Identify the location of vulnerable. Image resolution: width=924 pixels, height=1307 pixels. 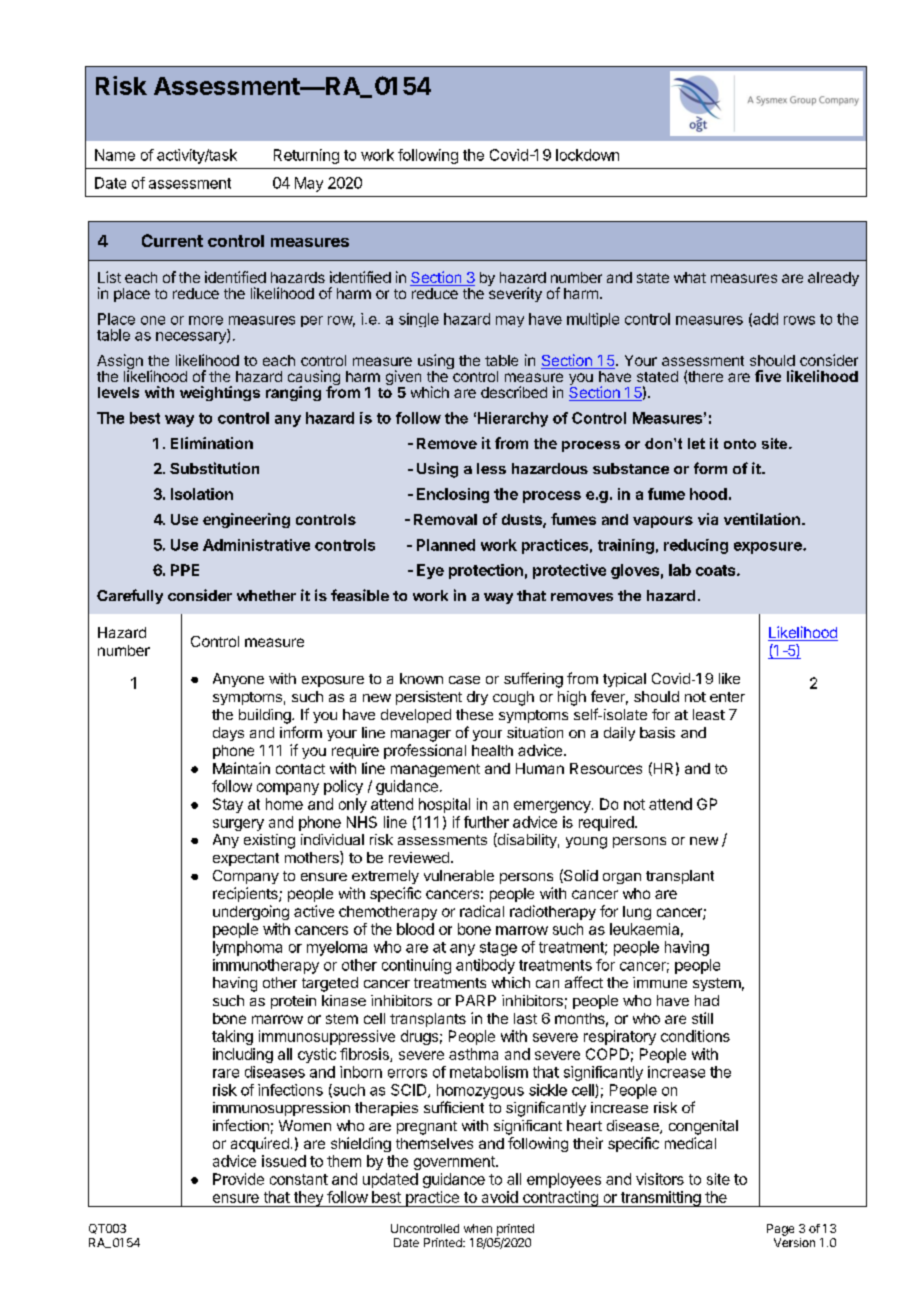
(459, 875).
